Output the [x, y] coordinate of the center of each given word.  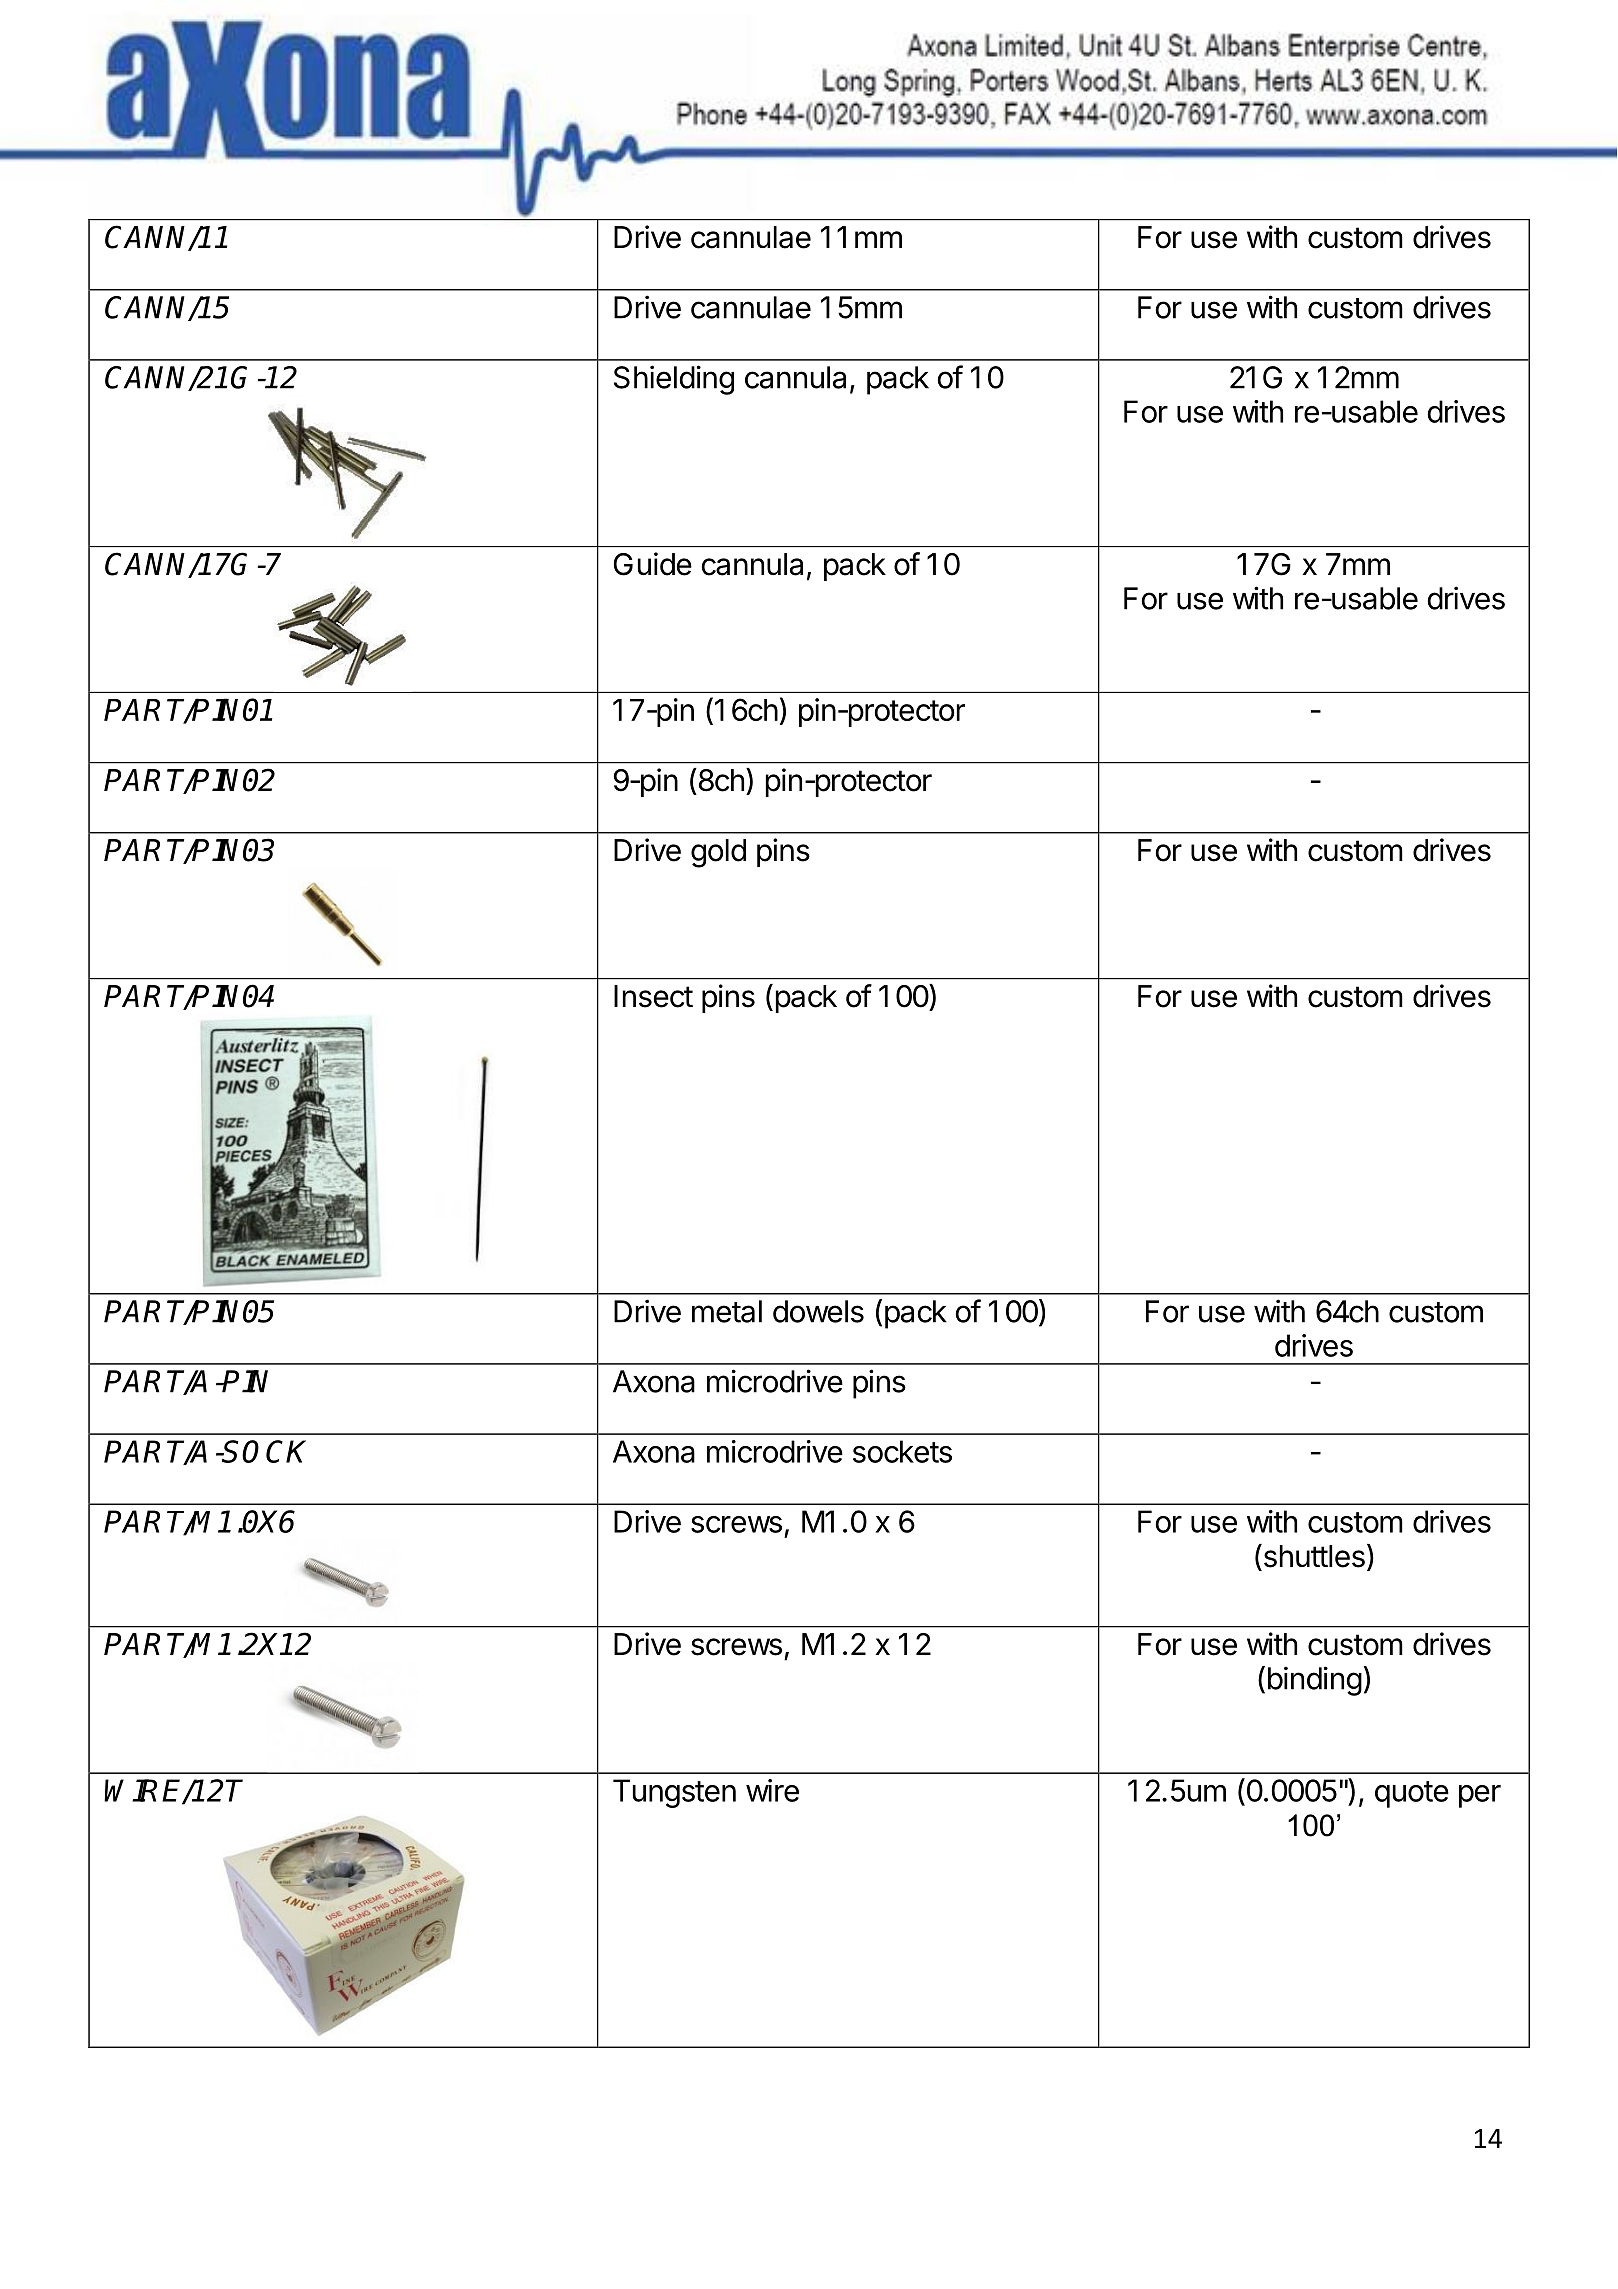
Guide [653, 564]
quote [1412, 1794]
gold [718, 853]
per [1480, 1796]
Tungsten [674, 1793]
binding [1315, 1681]
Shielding [674, 380]
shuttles [1313, 1556]
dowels [818, 1311]
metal [727, 1311]
